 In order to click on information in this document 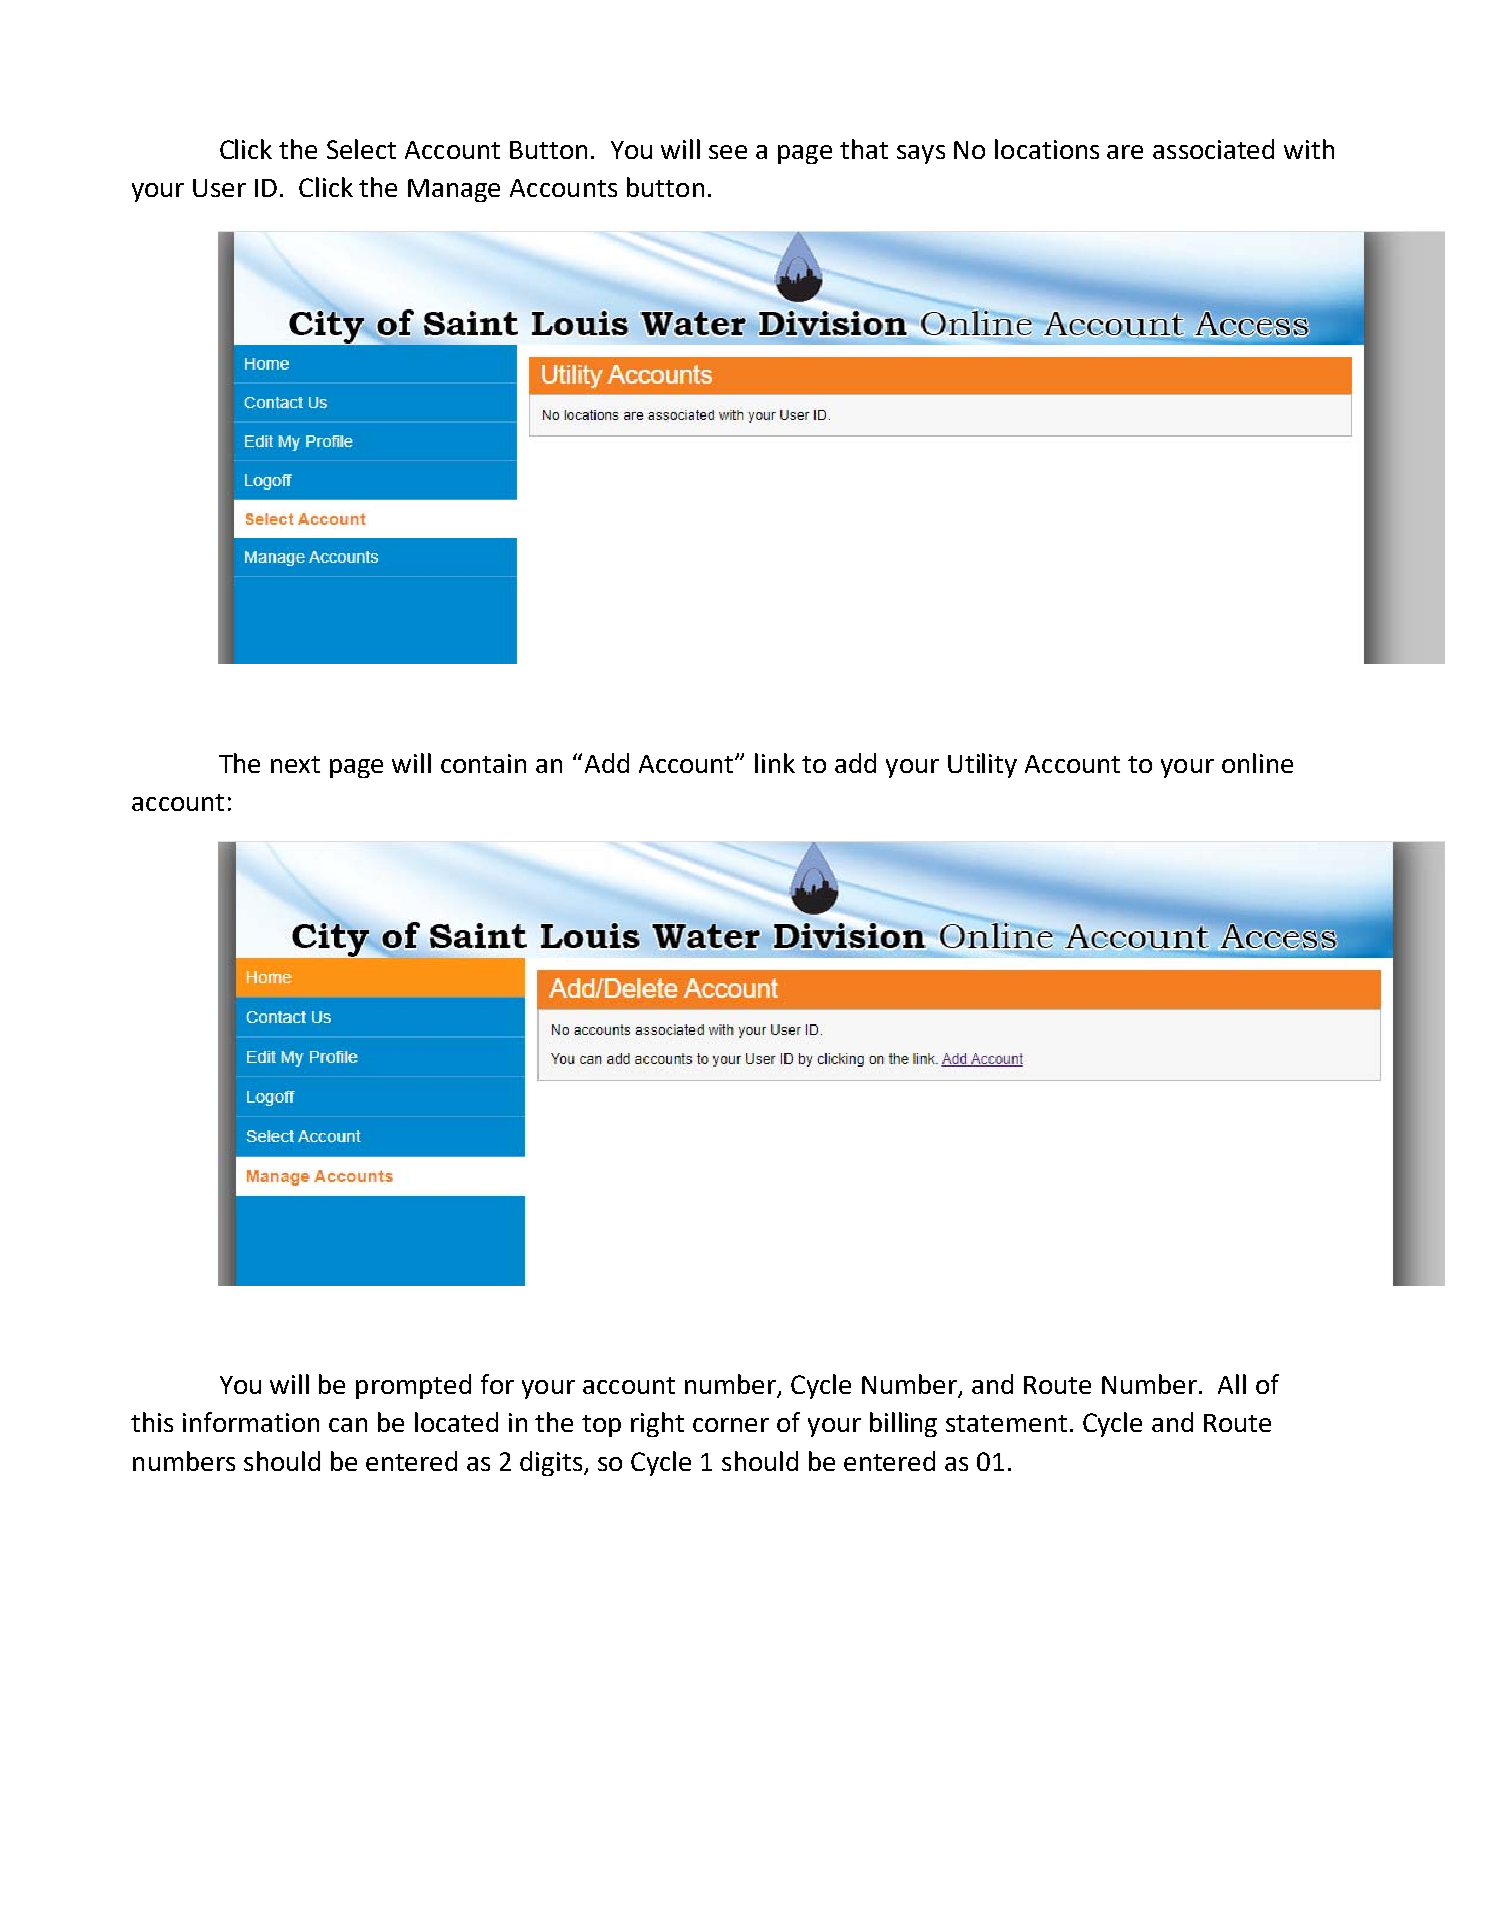, I will do `click(251, 1422)`.
